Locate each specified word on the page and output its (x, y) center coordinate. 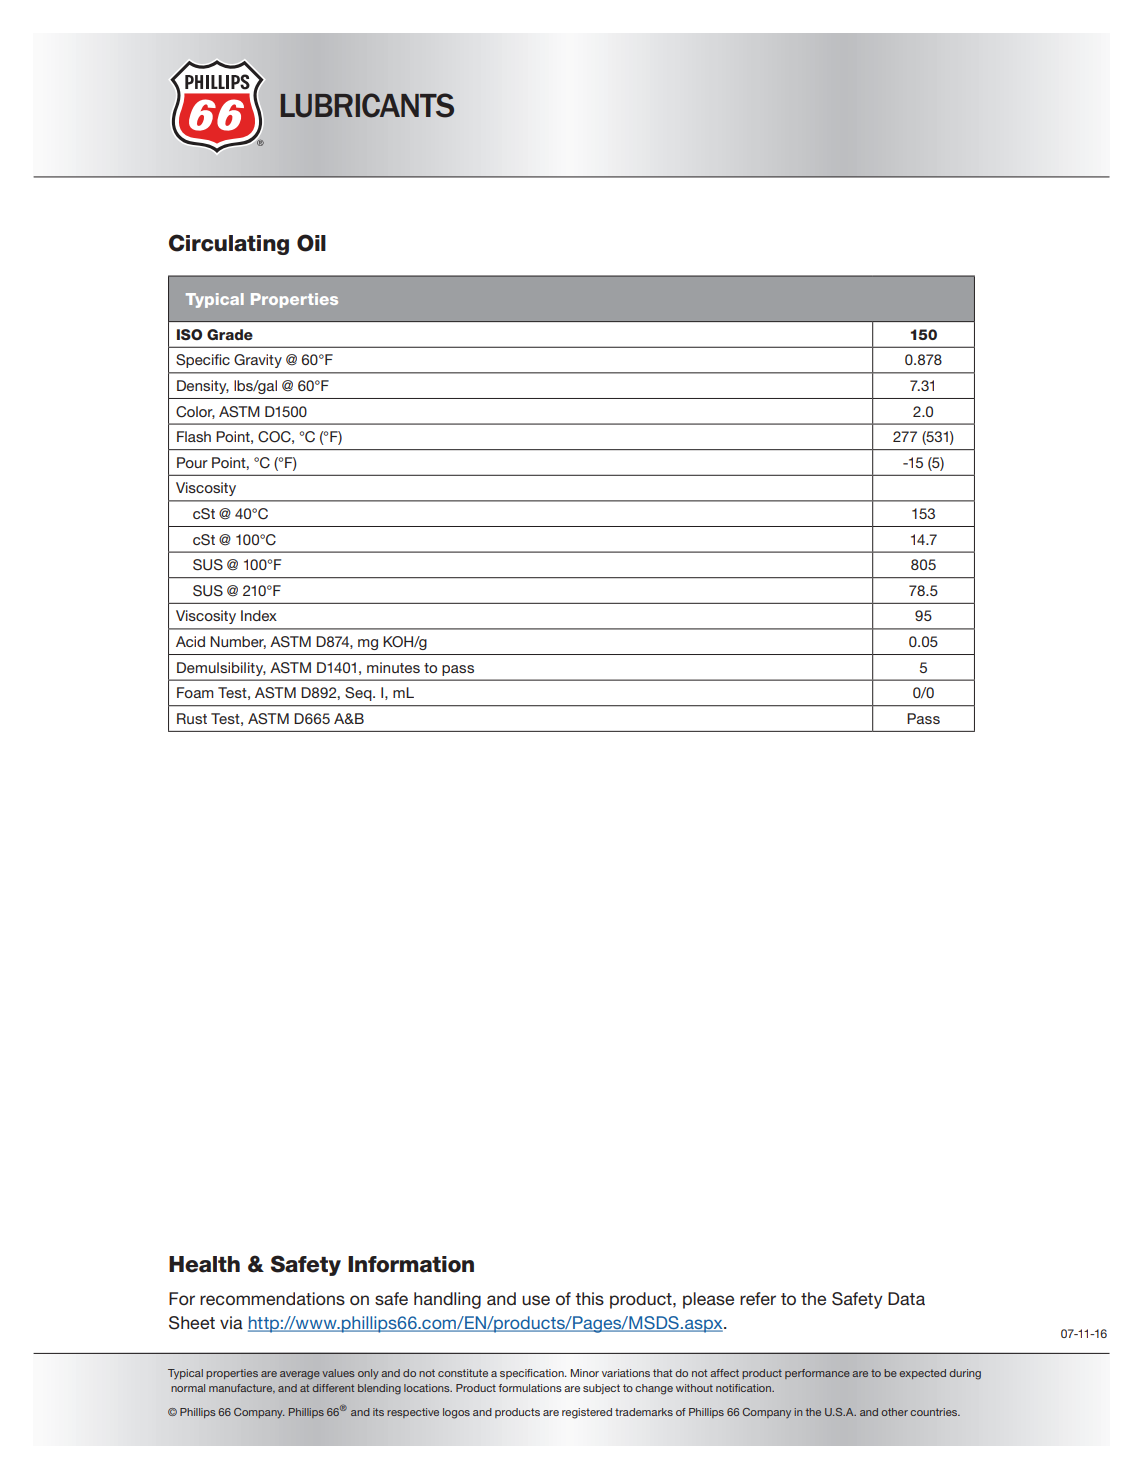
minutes (393, 667)
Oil (311, 243)
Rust (192, 718)
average (300, 1375)
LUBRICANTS (367, 105)
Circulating (229, 244)
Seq (359, 694)
